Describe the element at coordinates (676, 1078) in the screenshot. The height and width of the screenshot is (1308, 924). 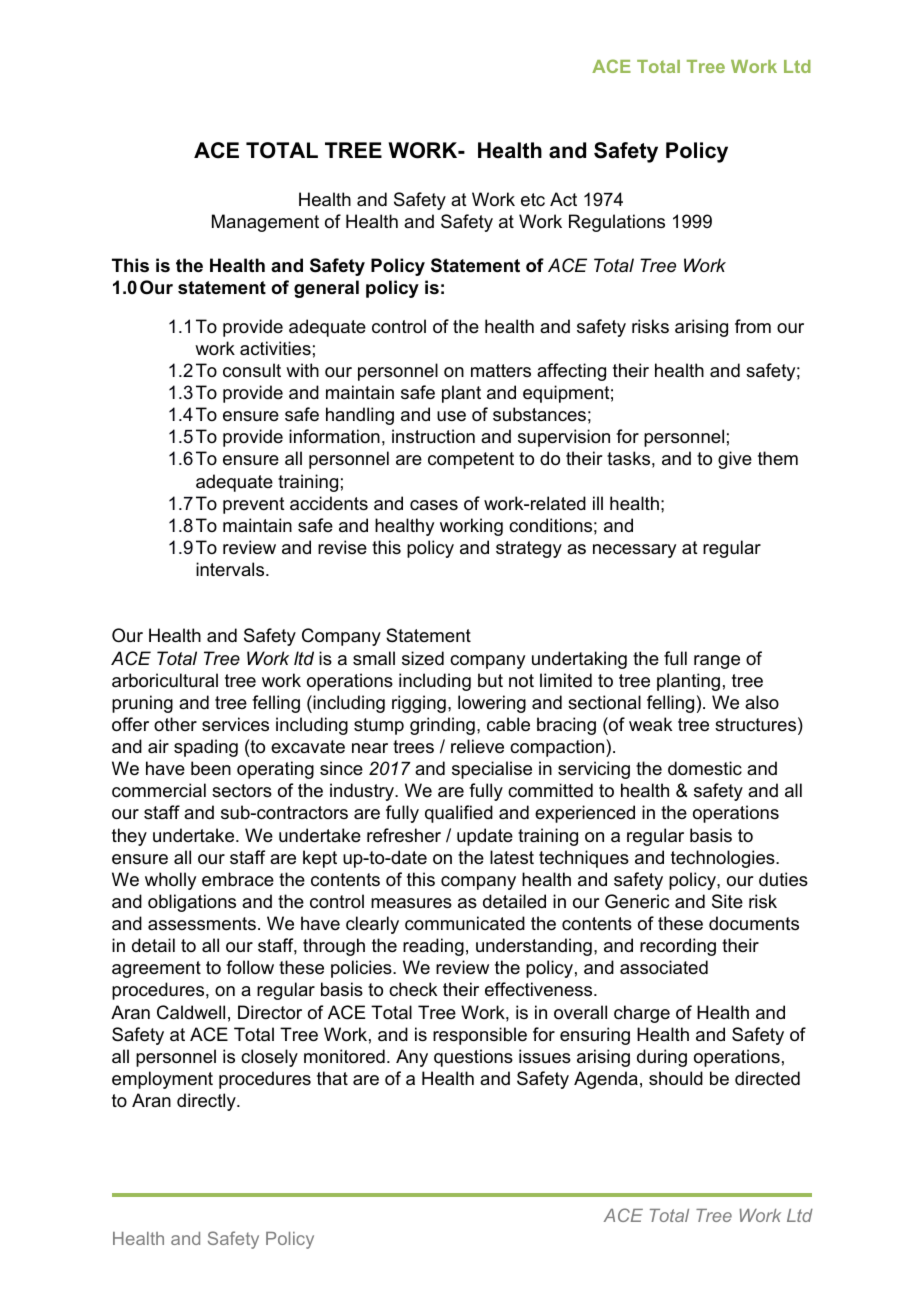
I see `should` at that location.
